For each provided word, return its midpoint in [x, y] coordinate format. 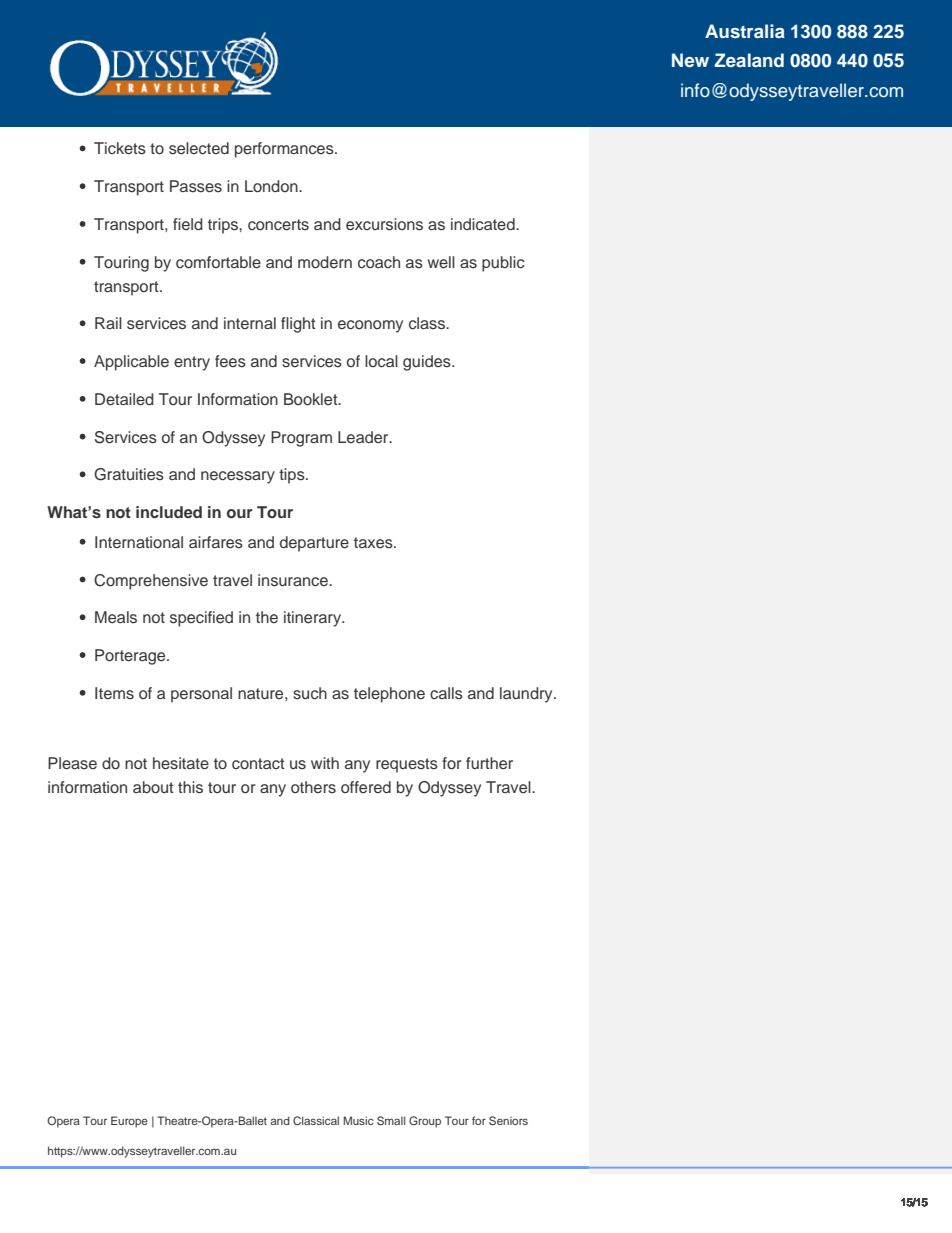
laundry [527, 695]
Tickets [120, 148]
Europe [129, 1122]
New [690, 60]
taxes [374, 543]
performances [285, 150]
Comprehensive [151, 582]
